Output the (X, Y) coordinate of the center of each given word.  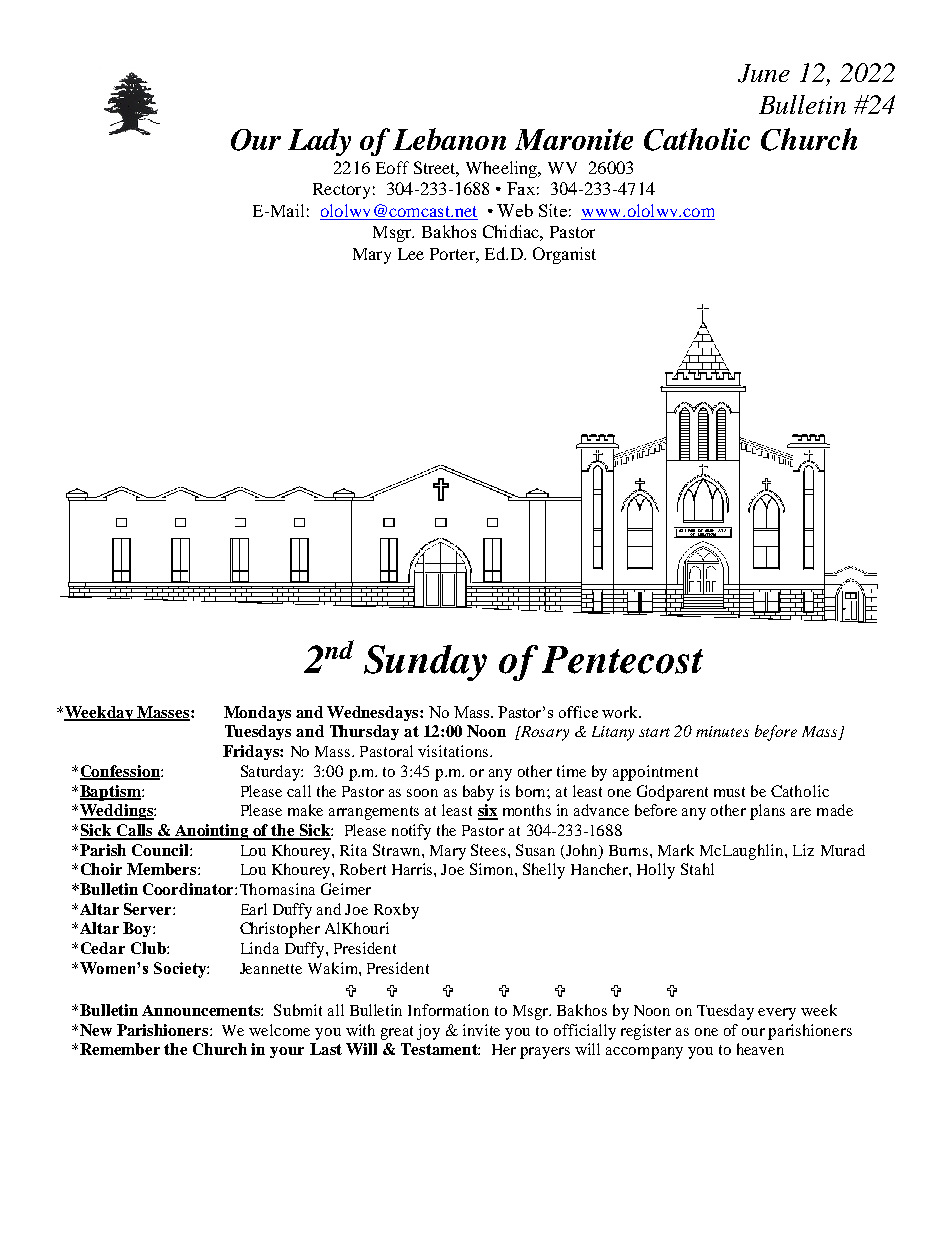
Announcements (202, 1010)
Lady (319, 142)
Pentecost (622, 660)
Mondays (257, 713)
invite (481, 1030)
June (764, 73)
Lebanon (449, 139)
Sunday (425, 663)
